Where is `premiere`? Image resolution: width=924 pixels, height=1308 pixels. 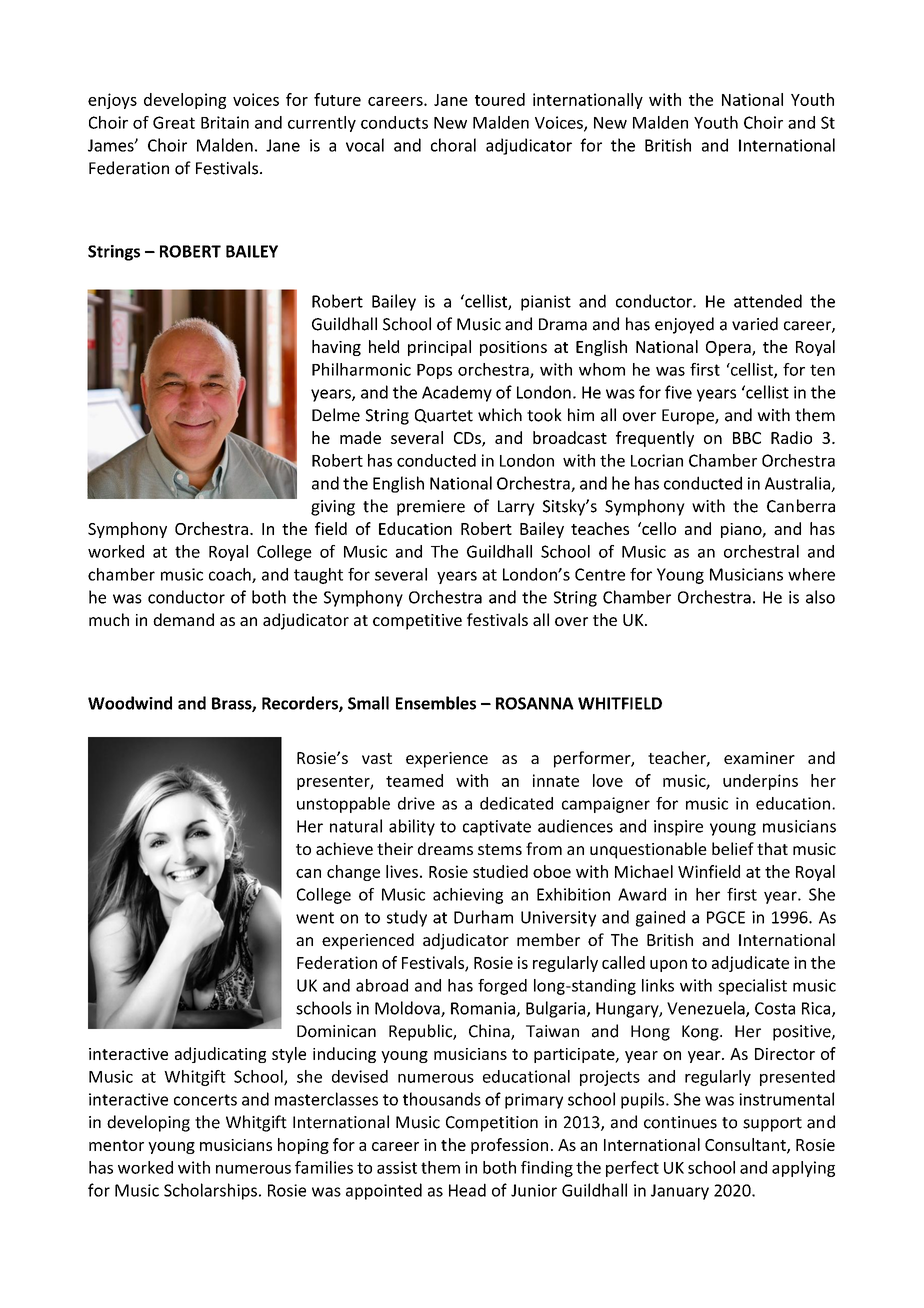 premiere is located at coordinates (431, 508).
